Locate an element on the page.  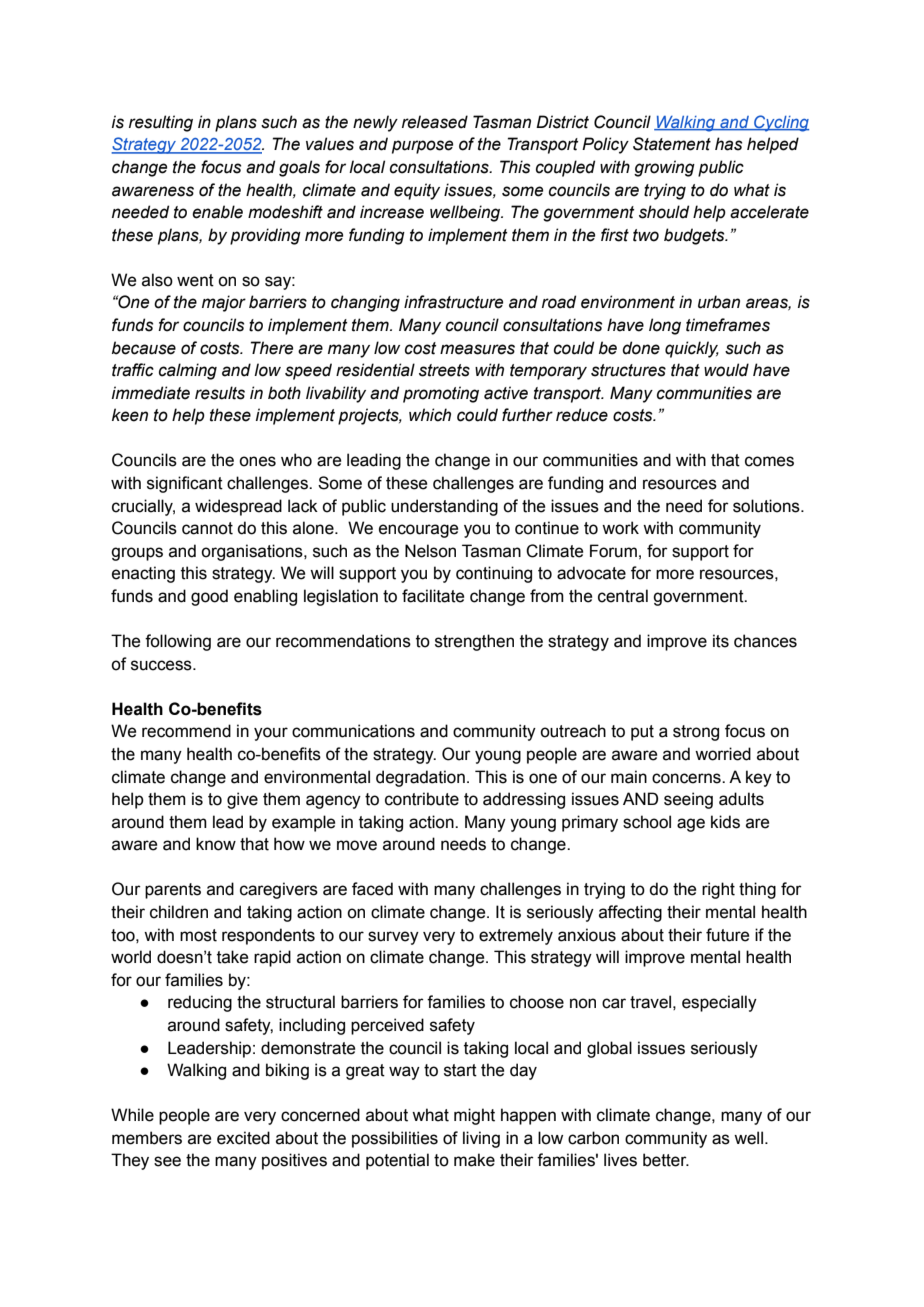
resulting is located at coordinates (161, 123).
